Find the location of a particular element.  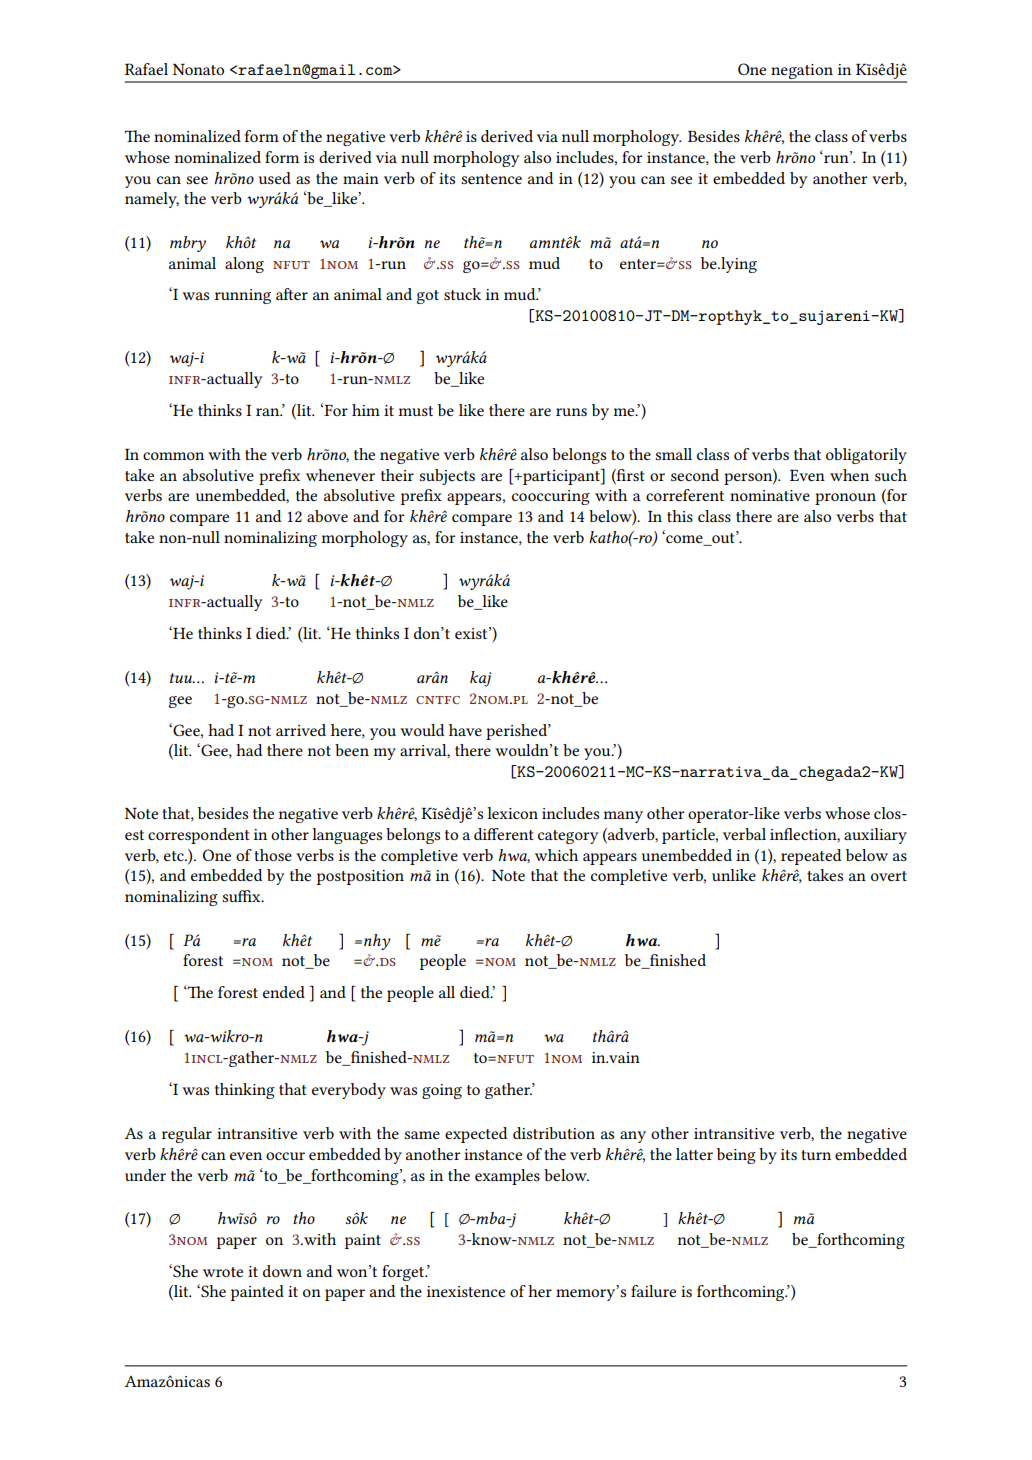

repeated is located at coordinates (811, 857).
